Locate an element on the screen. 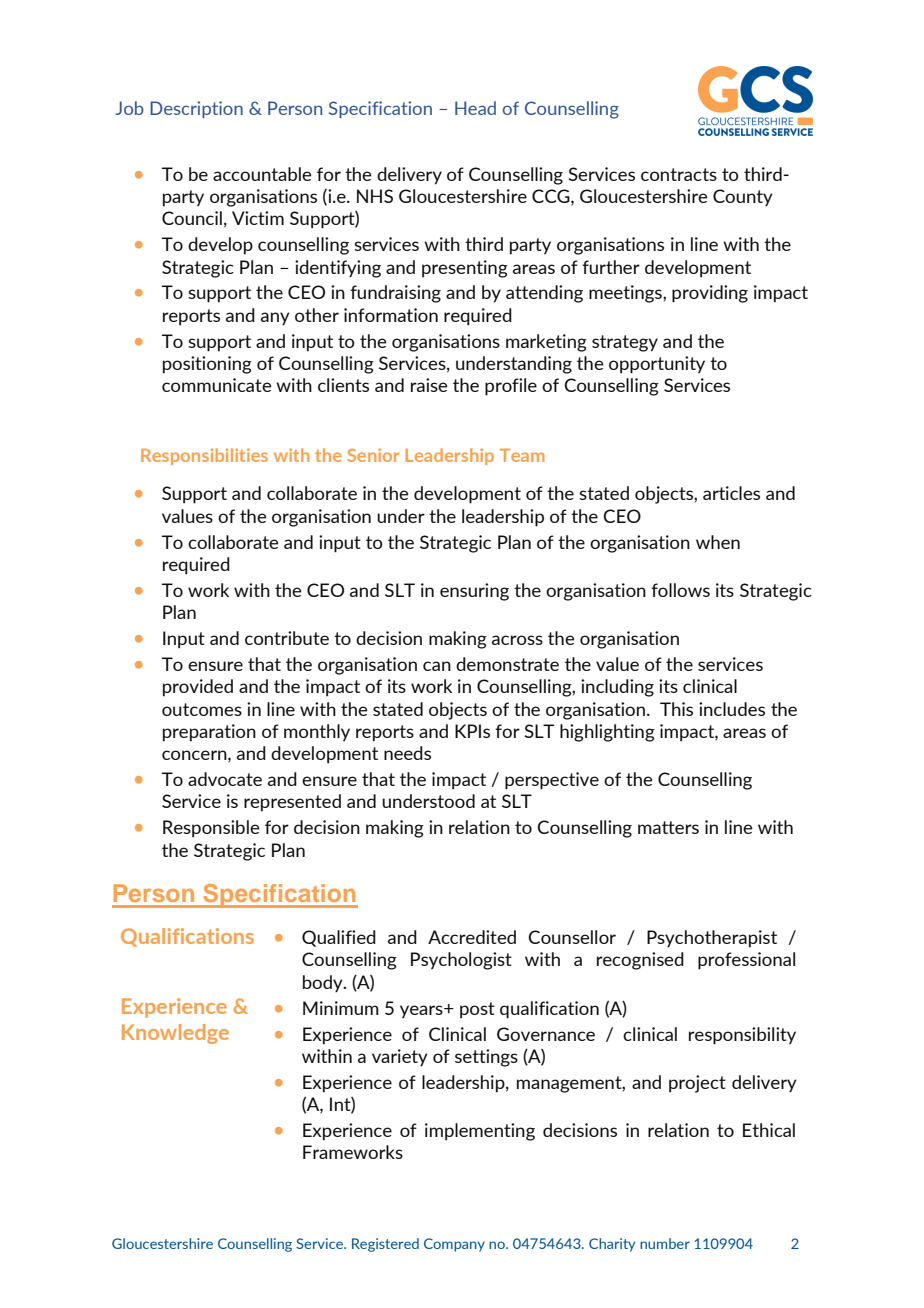  Team is located at coordinates (522, 455).
